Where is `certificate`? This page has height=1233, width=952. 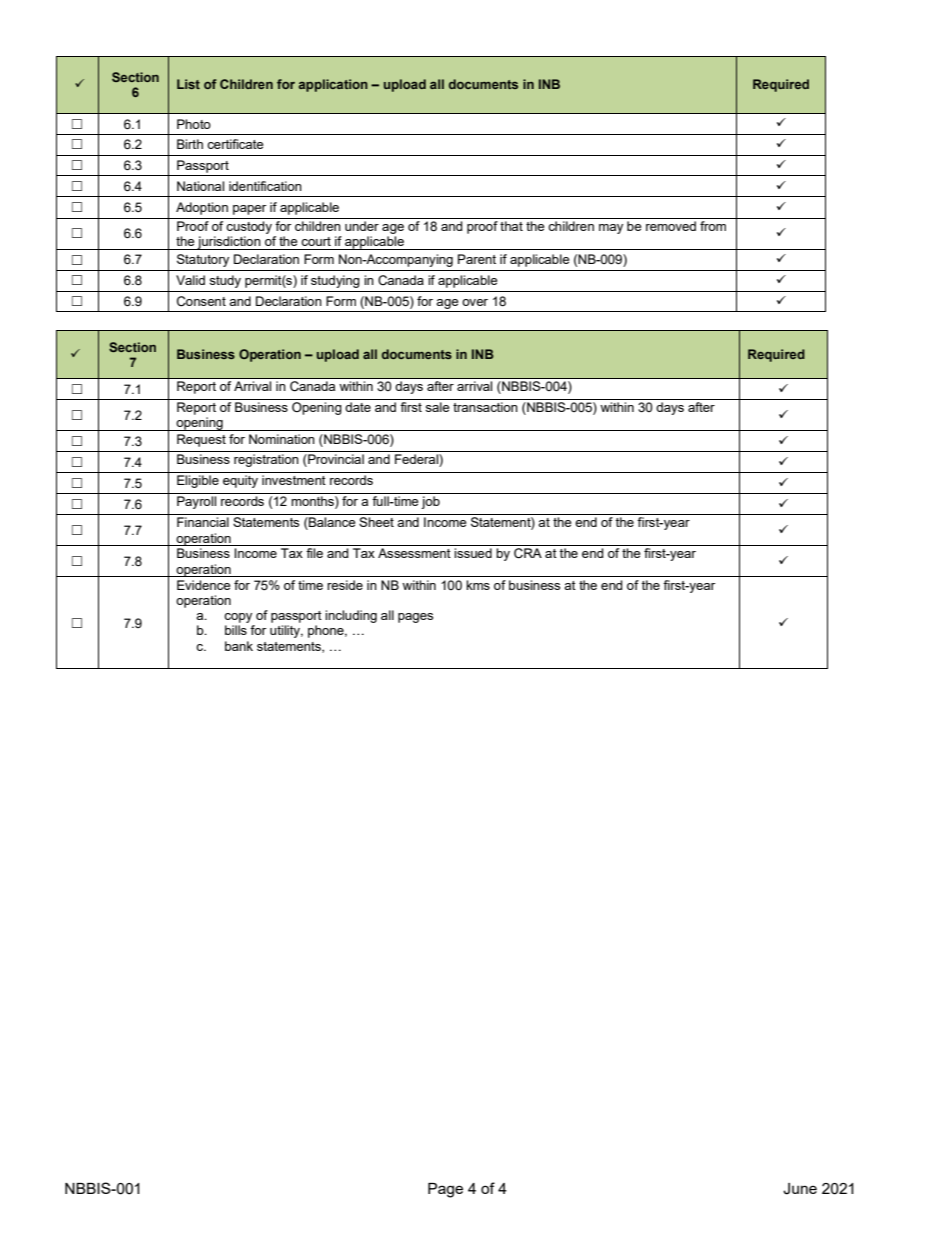
certificate is located at coordinates (235, 144).
